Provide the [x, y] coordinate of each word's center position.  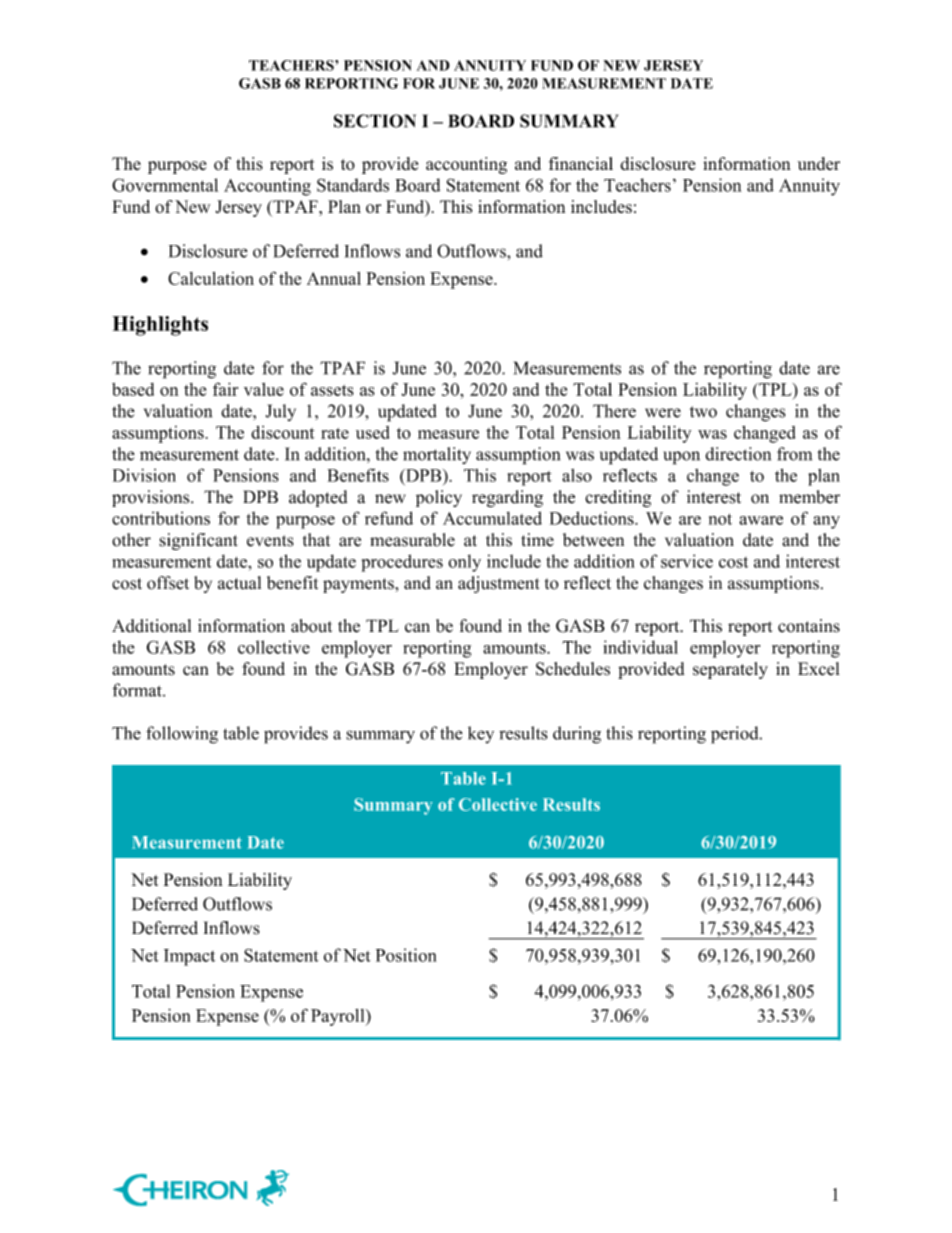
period [736, 735]
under [818, 163]
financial [581, 164]
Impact [189, 957]
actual [239, 583]
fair [225, 389]
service [687, 561]
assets [332, 390]
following [182, 735]
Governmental [165, 185]
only [464, 563]
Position [406, 955]
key [481, 735]
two [703, 412]
